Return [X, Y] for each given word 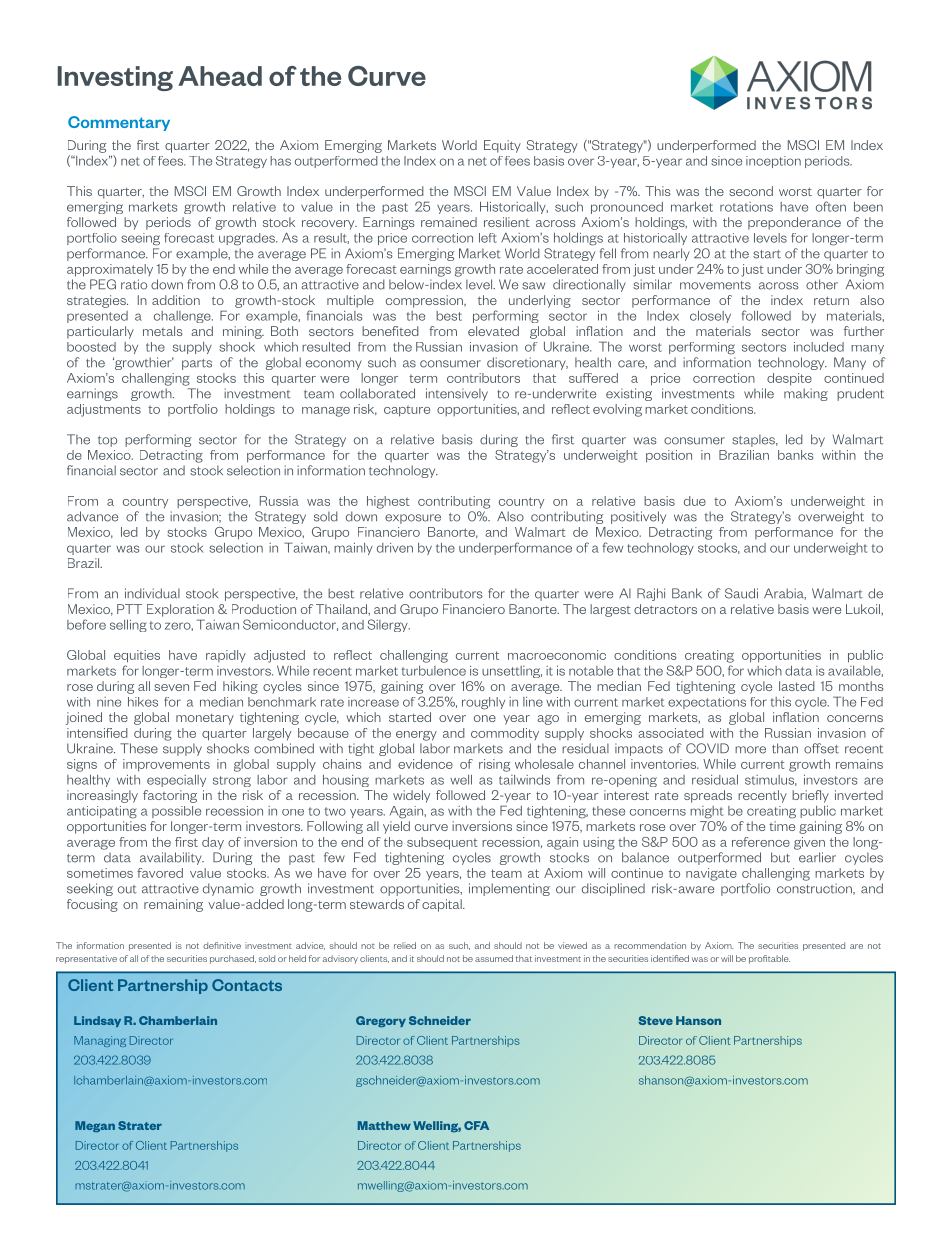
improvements [166, 765]
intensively [457, 394]
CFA [476, 1125]
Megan [95, 1126]
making [806, 394]
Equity [502, 146]
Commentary [119, 123]
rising [494, 765]
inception [773, 162]
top [107, 441]
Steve [656, 1020]
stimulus [771, 780]
